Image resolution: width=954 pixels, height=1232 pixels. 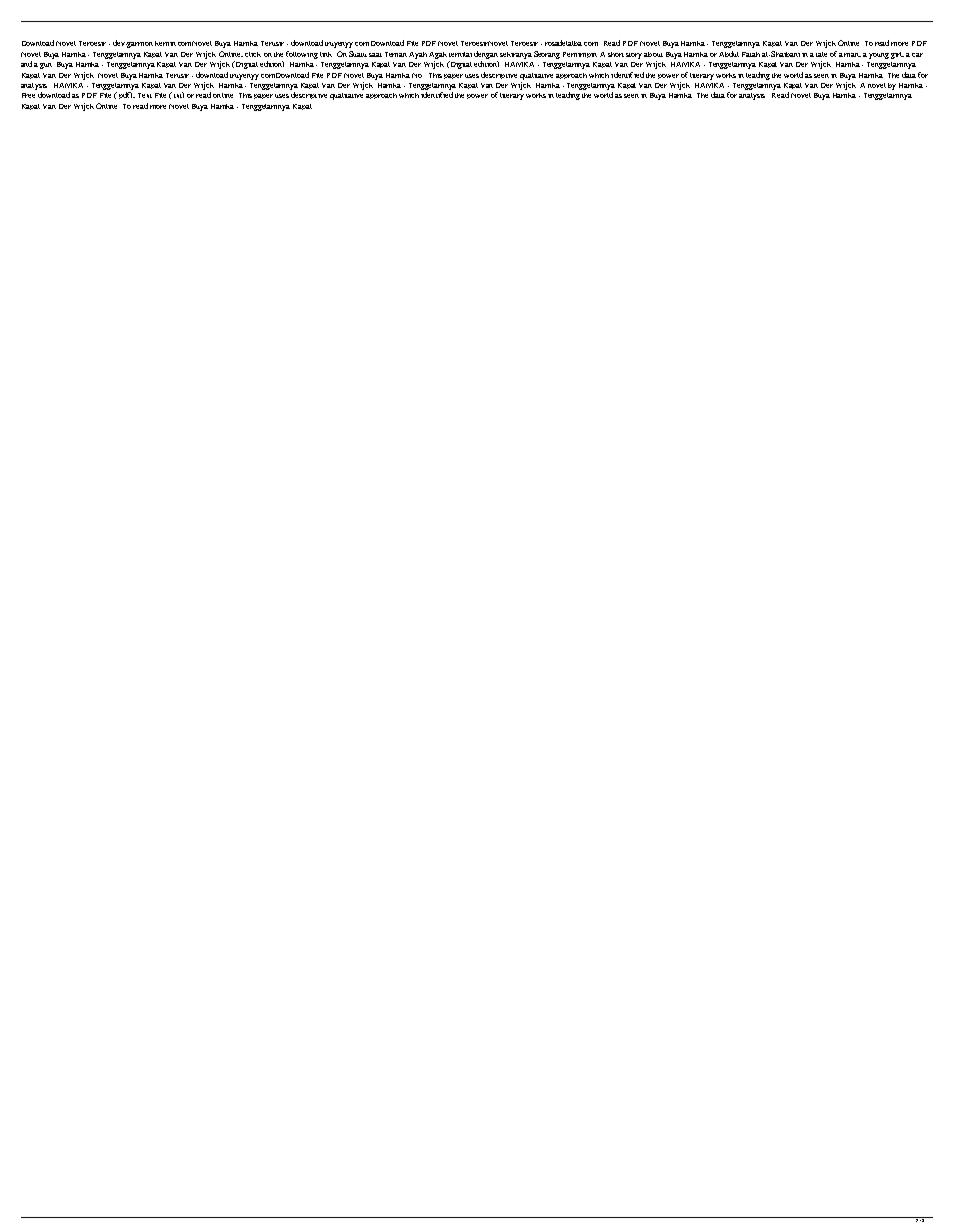 What do you see at coordinates (634, 56) in the screenshot?
I see `story` at bounding box center [634, 56].
